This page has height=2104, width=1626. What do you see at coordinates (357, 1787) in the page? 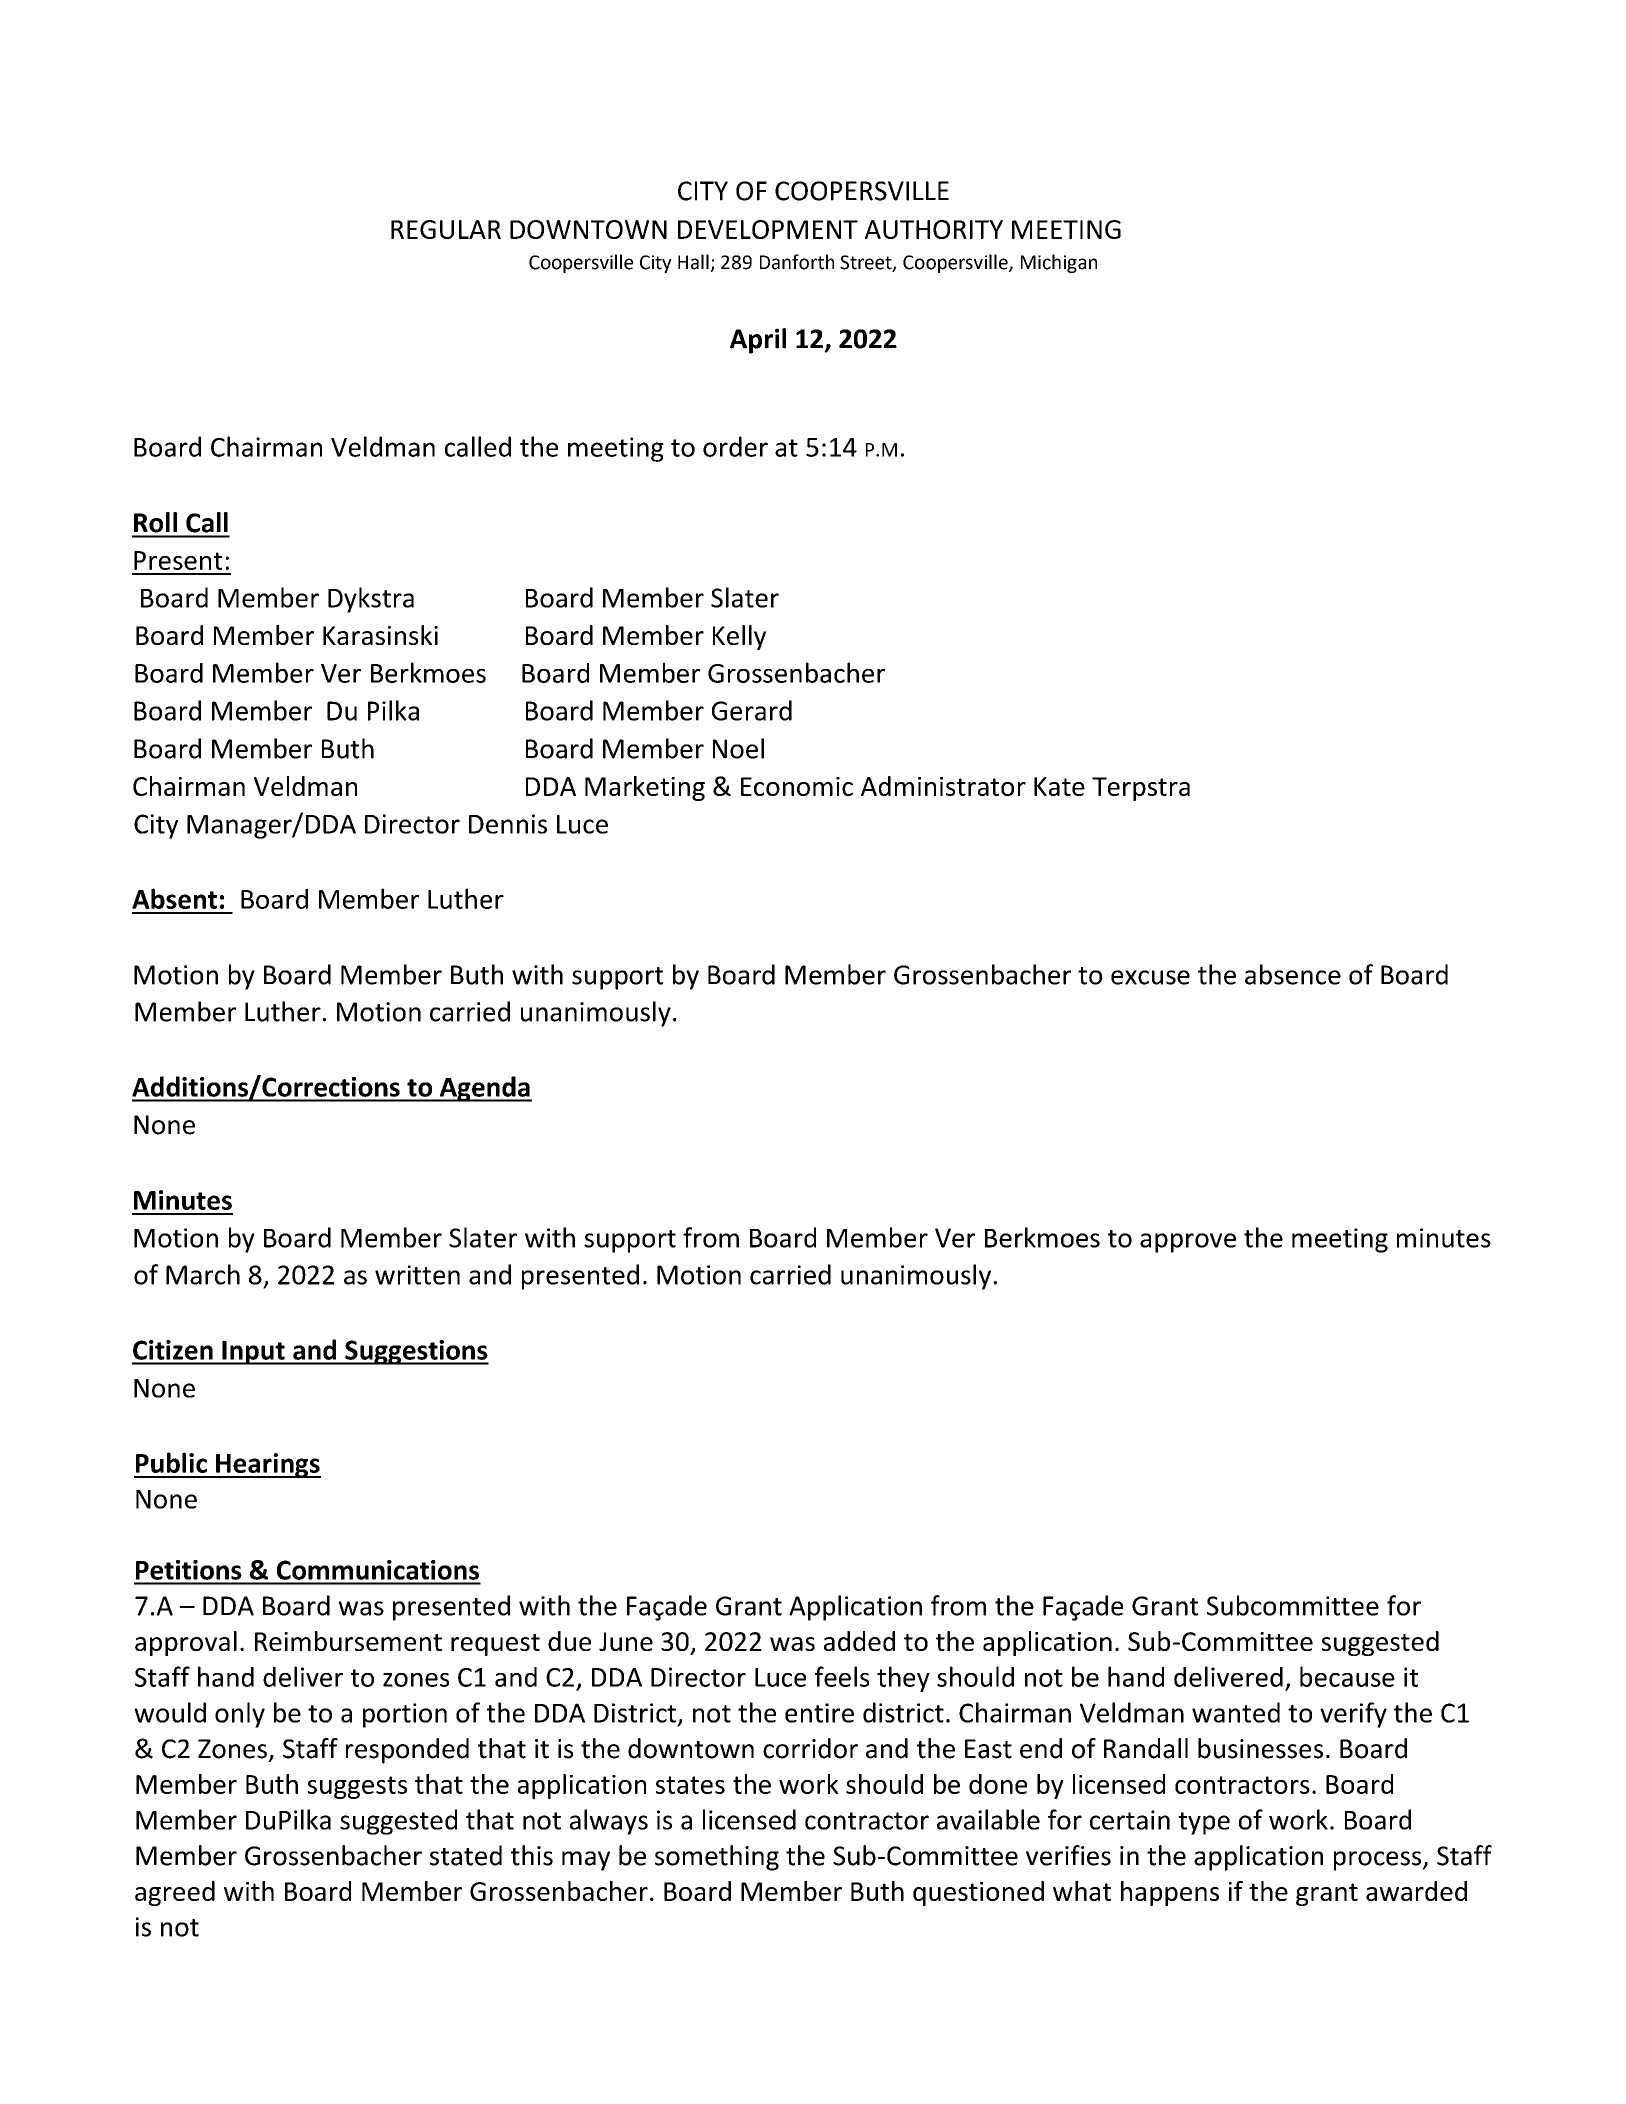
I see `suggests` at bounding box center [357, 1787].
